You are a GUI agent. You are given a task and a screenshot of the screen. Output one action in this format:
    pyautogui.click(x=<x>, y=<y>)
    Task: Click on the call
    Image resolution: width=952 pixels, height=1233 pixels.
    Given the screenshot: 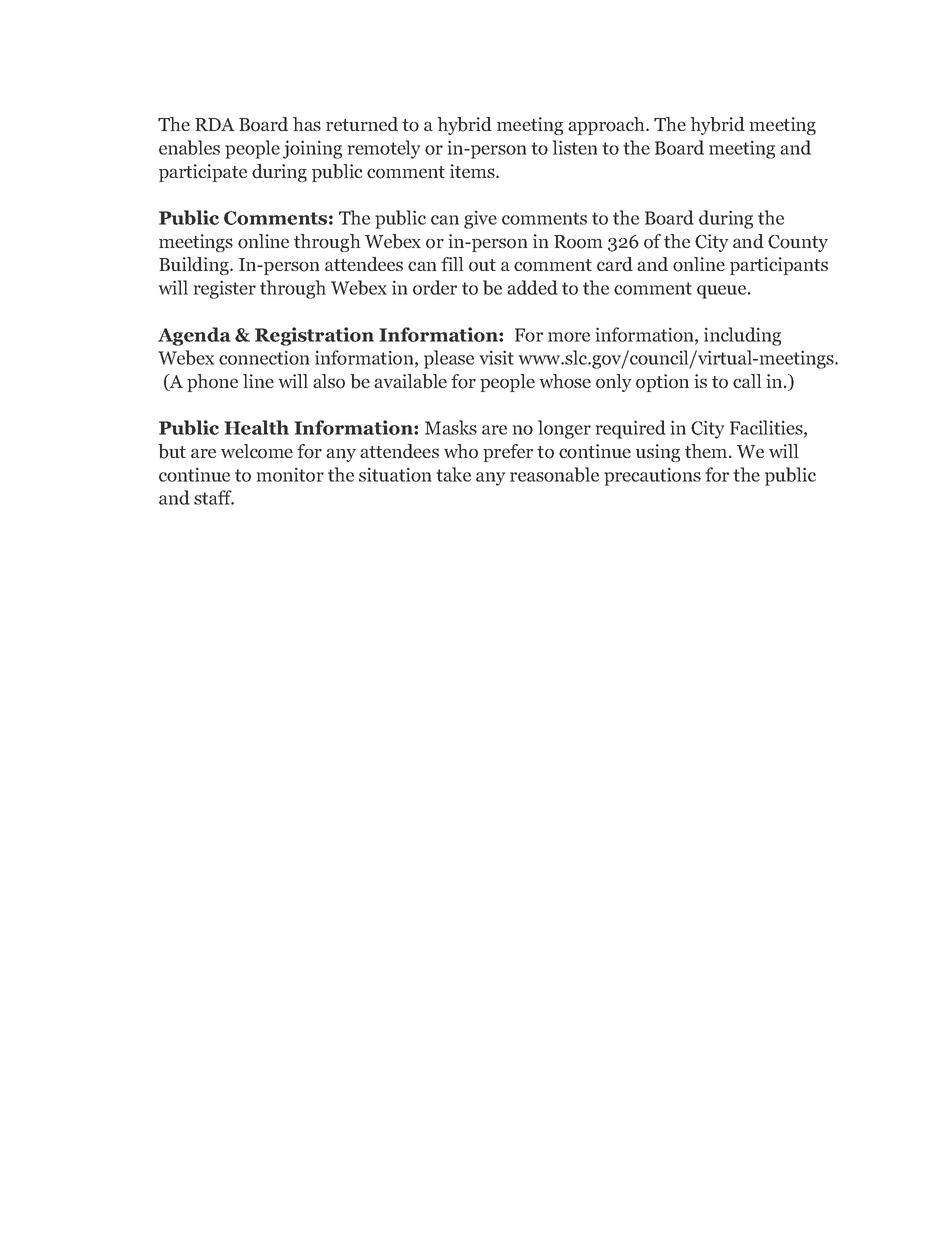 What is the action you would take?
    pyautogui.click(x=747, y=381)
